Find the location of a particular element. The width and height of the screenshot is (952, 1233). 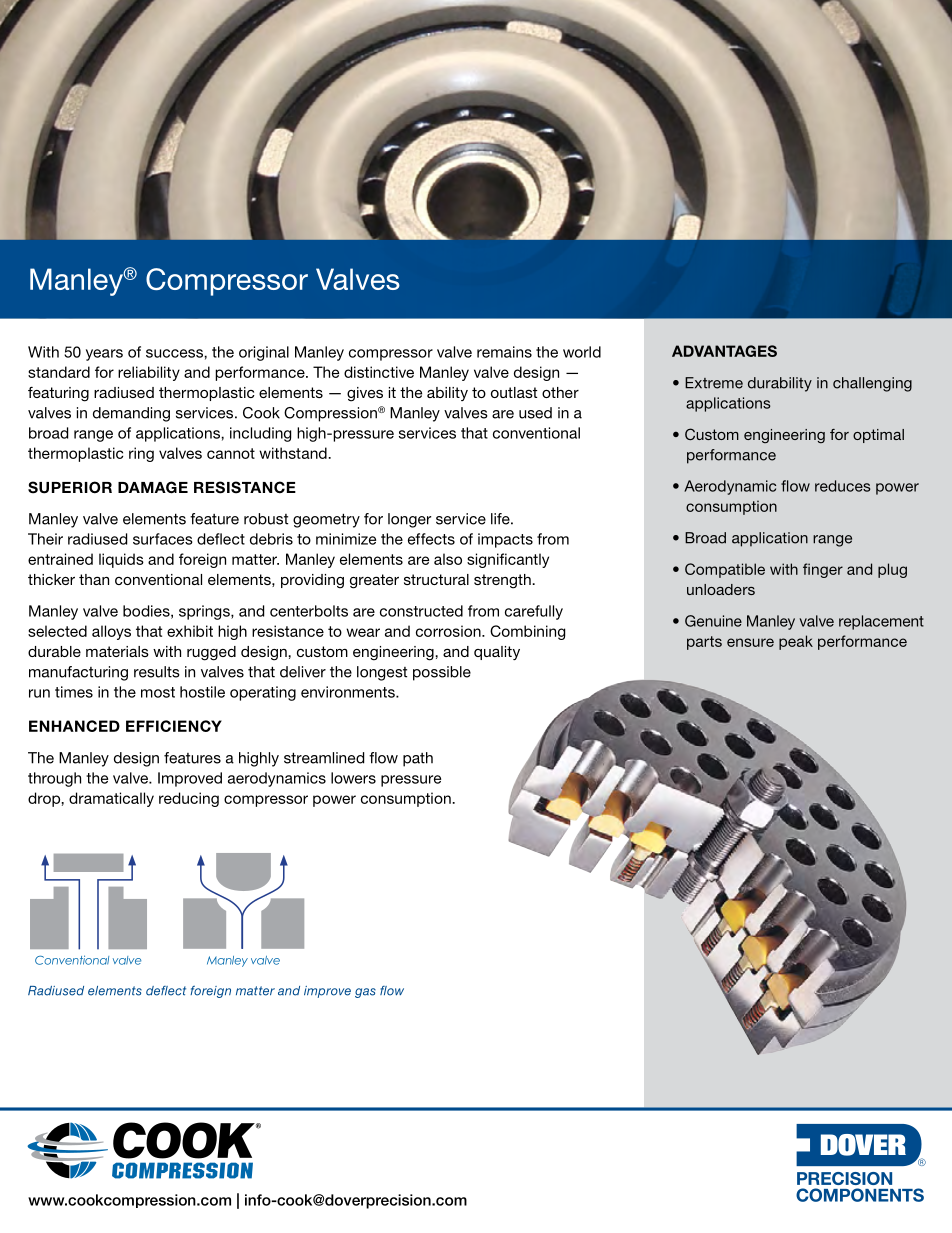

lowers is located at coordinates (353, 778).
